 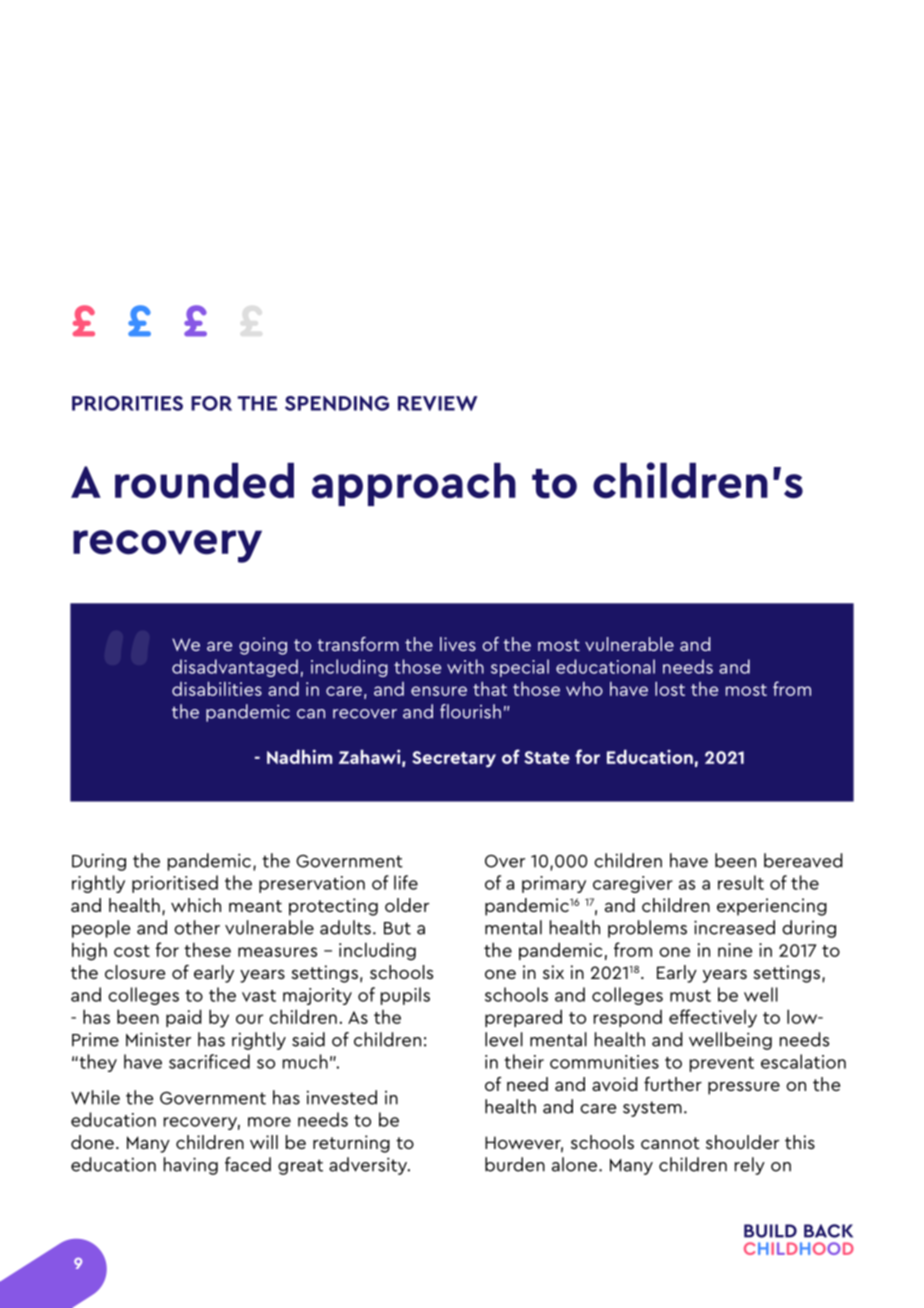 What do you see at coordinates (515, 1164) in the screenshot?
I see `burden` at bounding box center [515, 1164].
